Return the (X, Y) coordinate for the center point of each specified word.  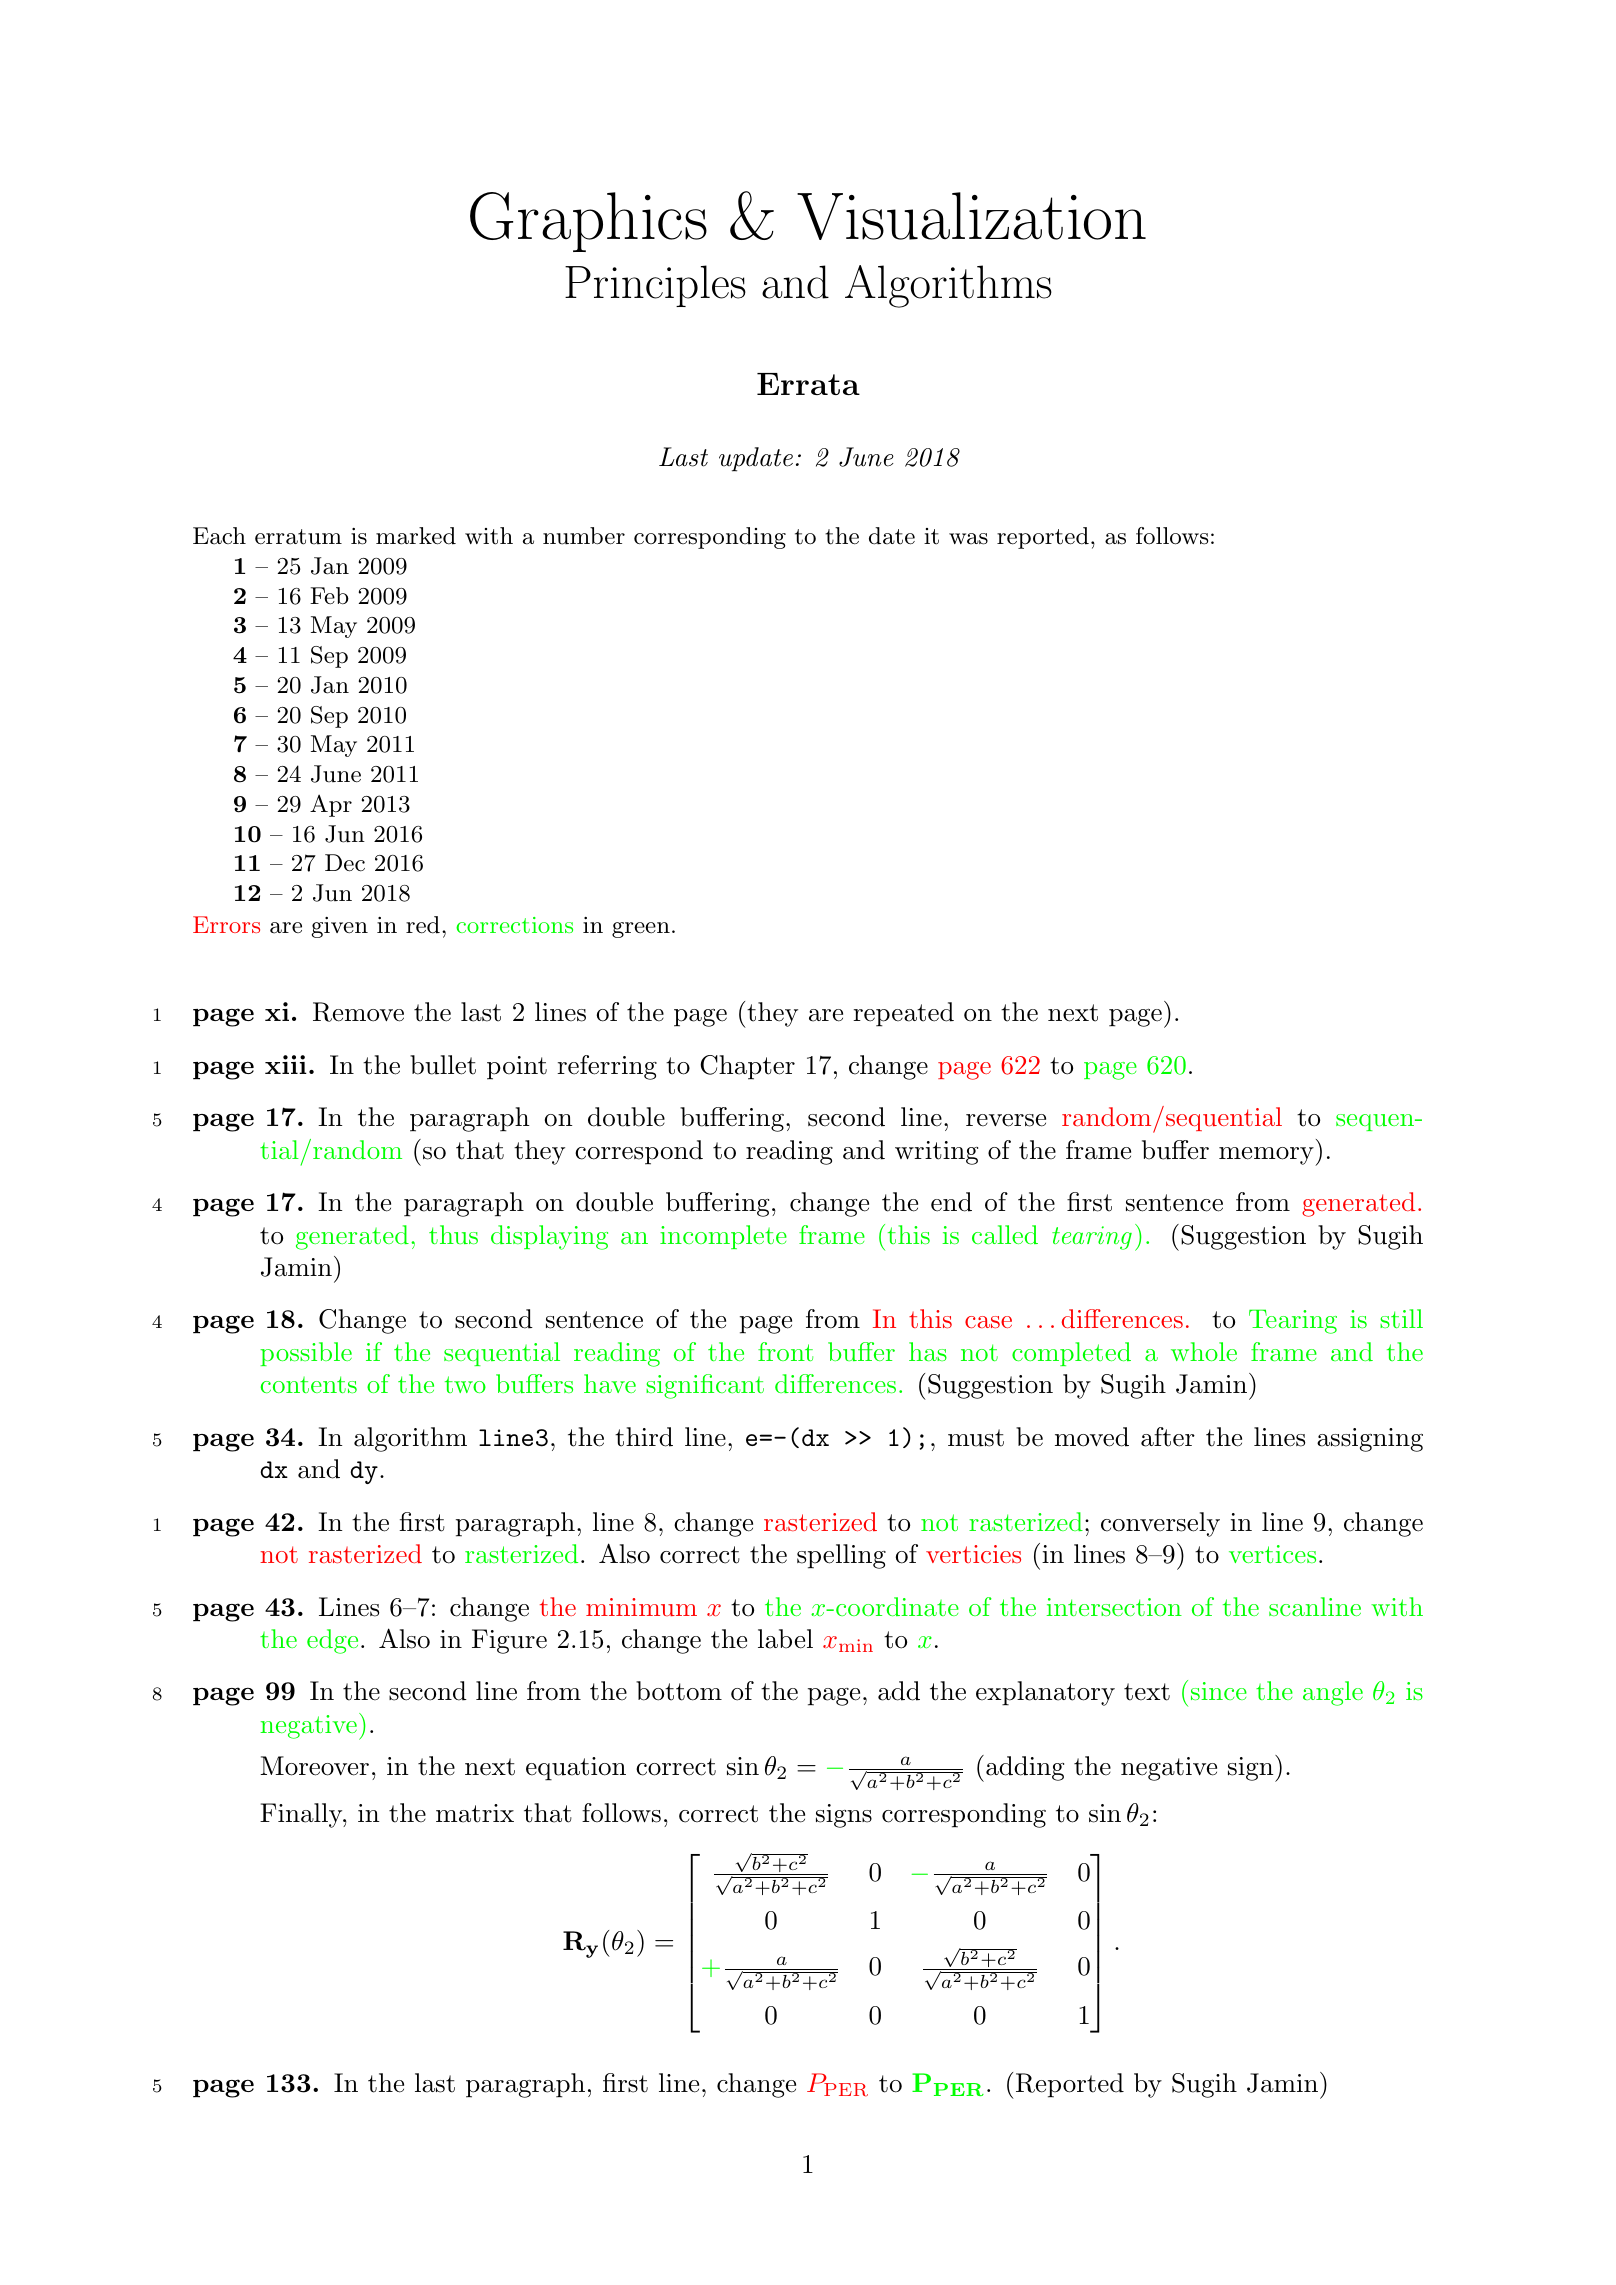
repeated (903, 1014)
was (968, 539)
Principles (655, 286)
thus (453, 1234)
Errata (808, 384)
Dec (345, 863)
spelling (841, 1556)
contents (309, 1384)
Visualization (971, 216)
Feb (329, 596)
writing (936, 1153)
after (1168, 1437)
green (641, 930)
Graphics (588, 222)
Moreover (314, 1766)
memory (1266, 1156)
